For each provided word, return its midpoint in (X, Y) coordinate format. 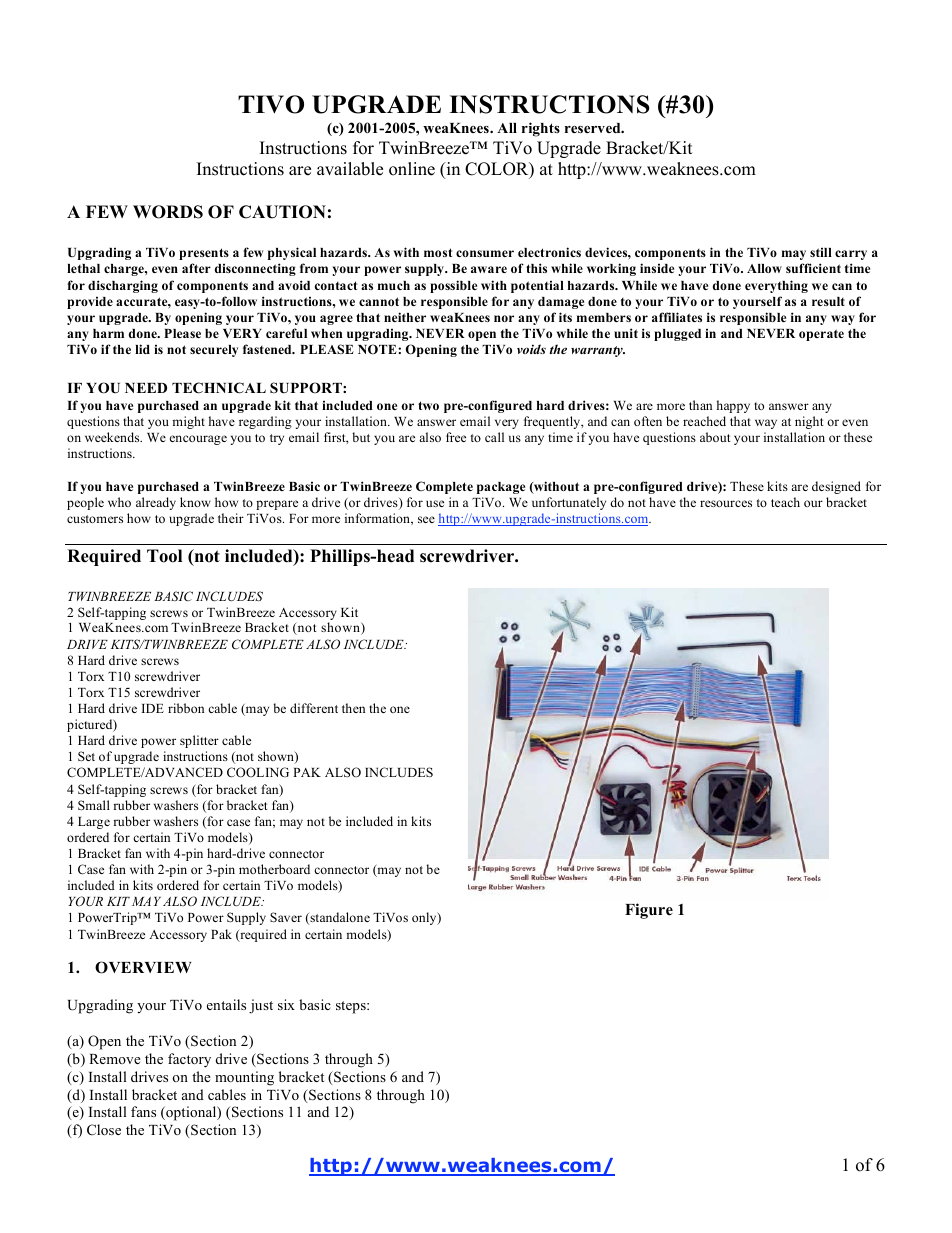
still (821, 252)
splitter (199, 741)
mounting (244, 1078)
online (412, 169)
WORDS (168, 212)
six (286, 1004)
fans (143, 1111)
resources (726, 503)
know (195, 502)
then (353, 708)
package (501, 488)
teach (785, 502)
